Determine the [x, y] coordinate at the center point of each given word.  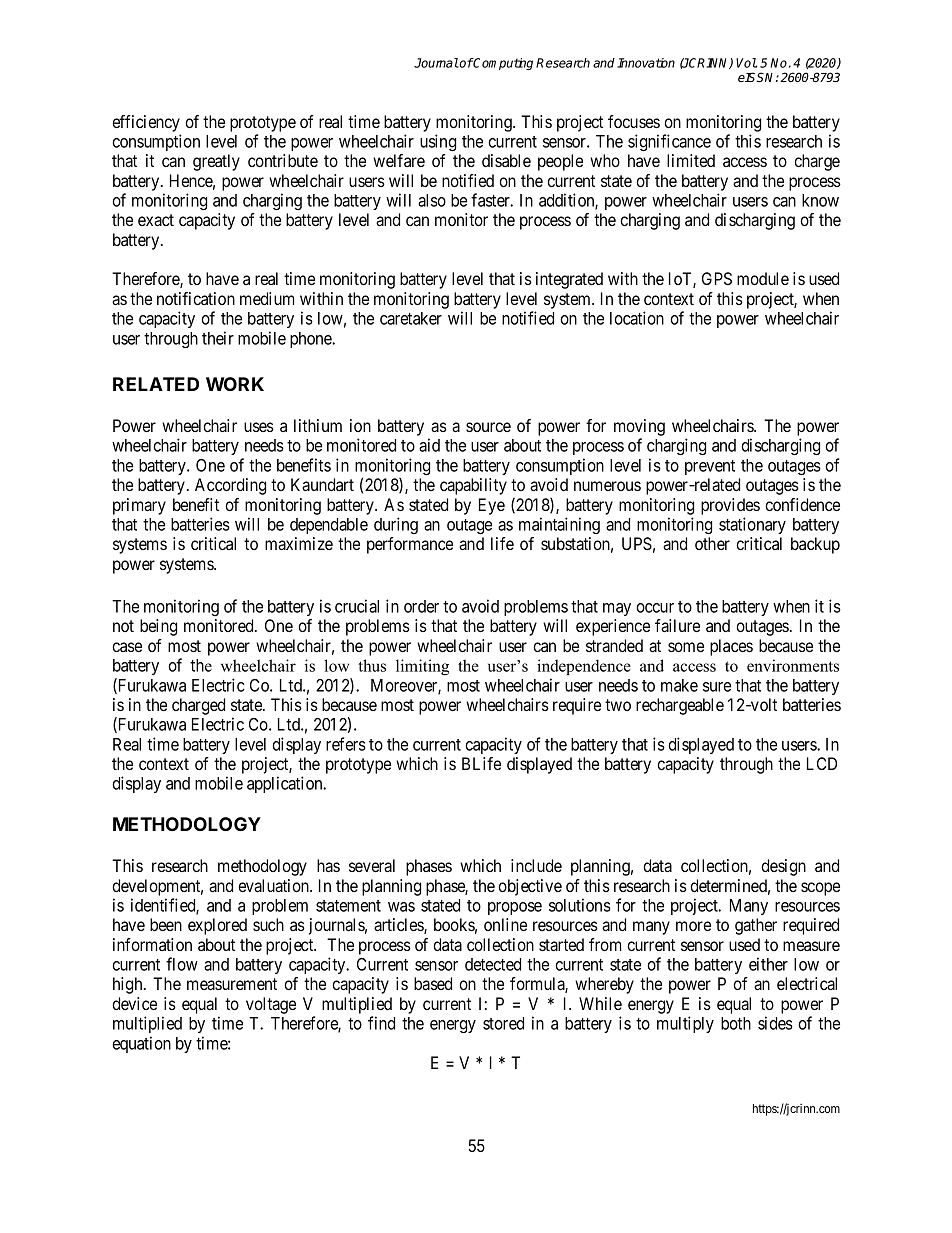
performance [410, 545]
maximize [299, 543]
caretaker [411, 318]
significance [669, 142]
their [218, 338]
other [712, 543]
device [134, 1003]
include [536, 865]
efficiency [146, 123]
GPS [717, 278]
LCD [822, 763]
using [438, 142]
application [286, 784]
